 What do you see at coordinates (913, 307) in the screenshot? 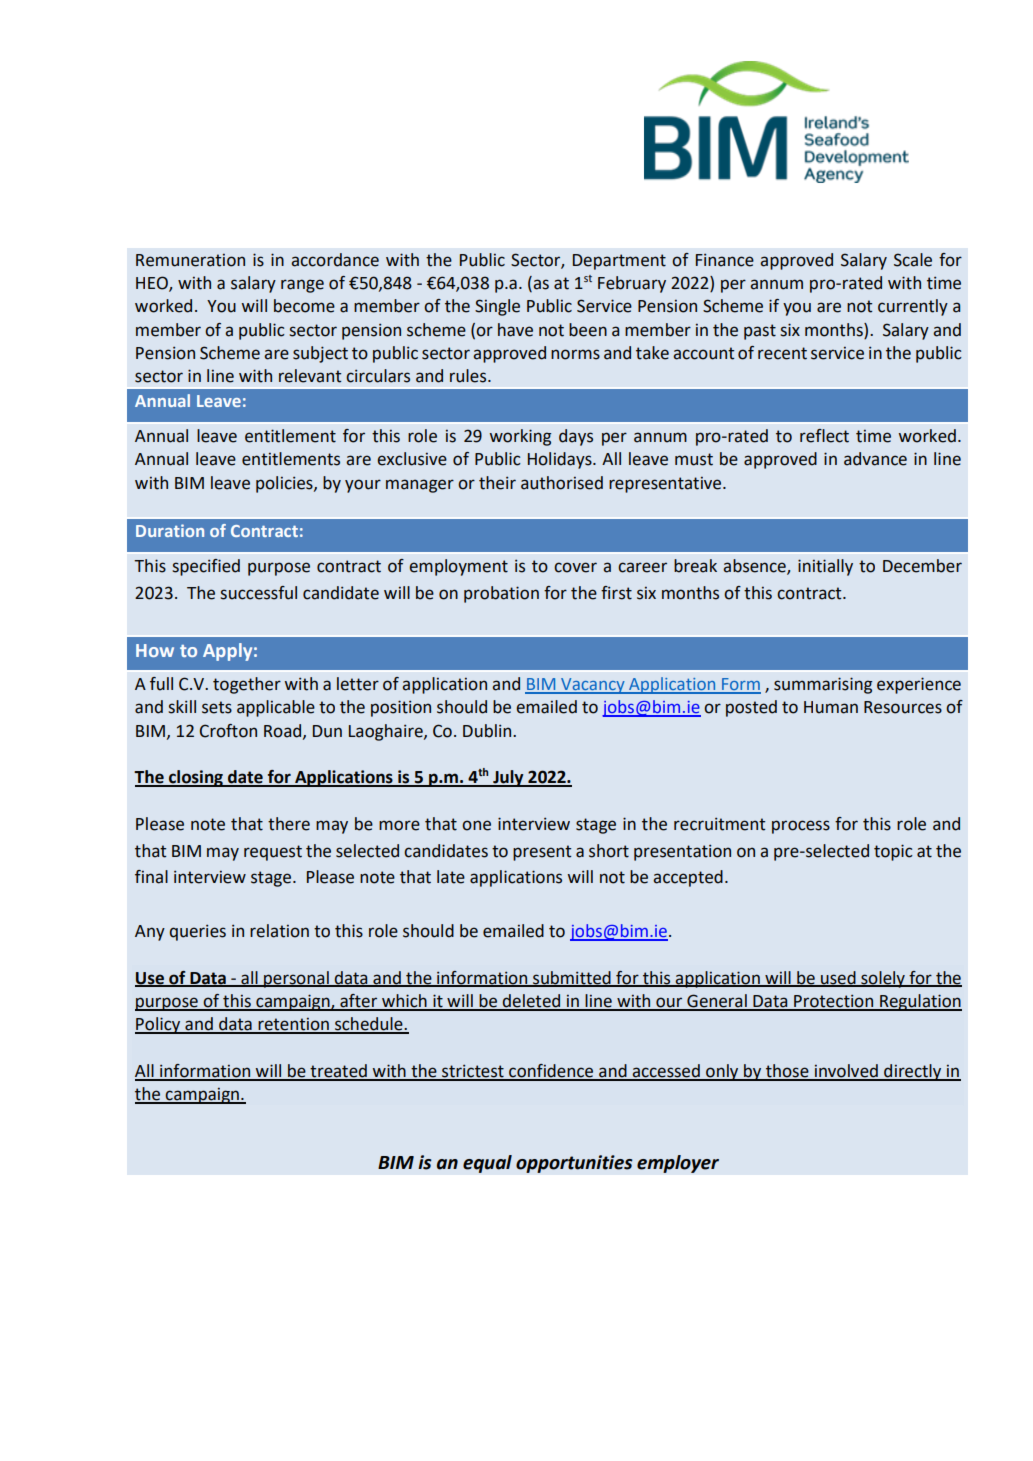
I see `currently` at bounding box center [913, 307].
